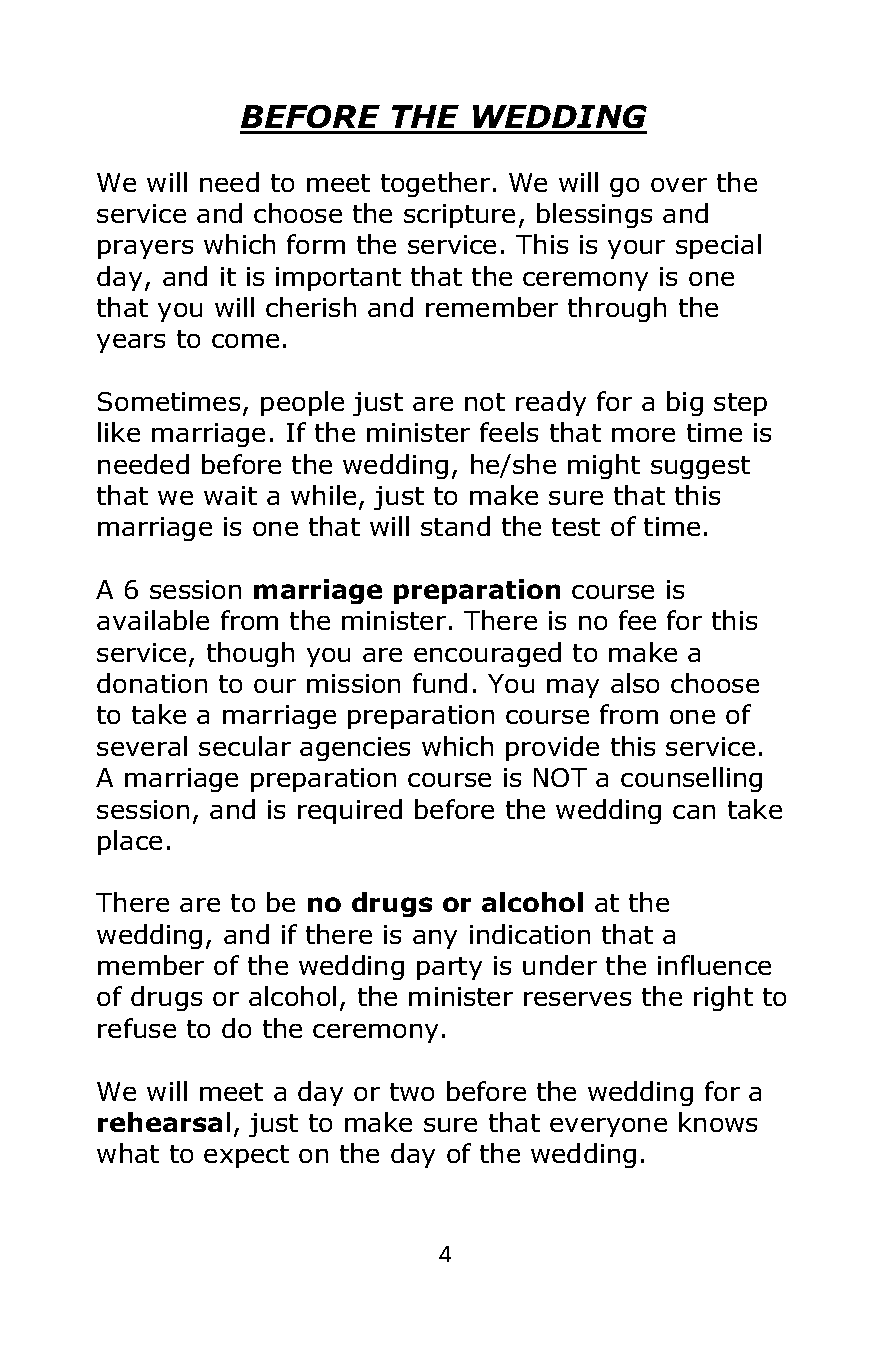 This screenshot has height=1372, width=887. What do you see at coordinates (635, 683) in the screenshot?
I see `also` at bounding box center [635, 683].
